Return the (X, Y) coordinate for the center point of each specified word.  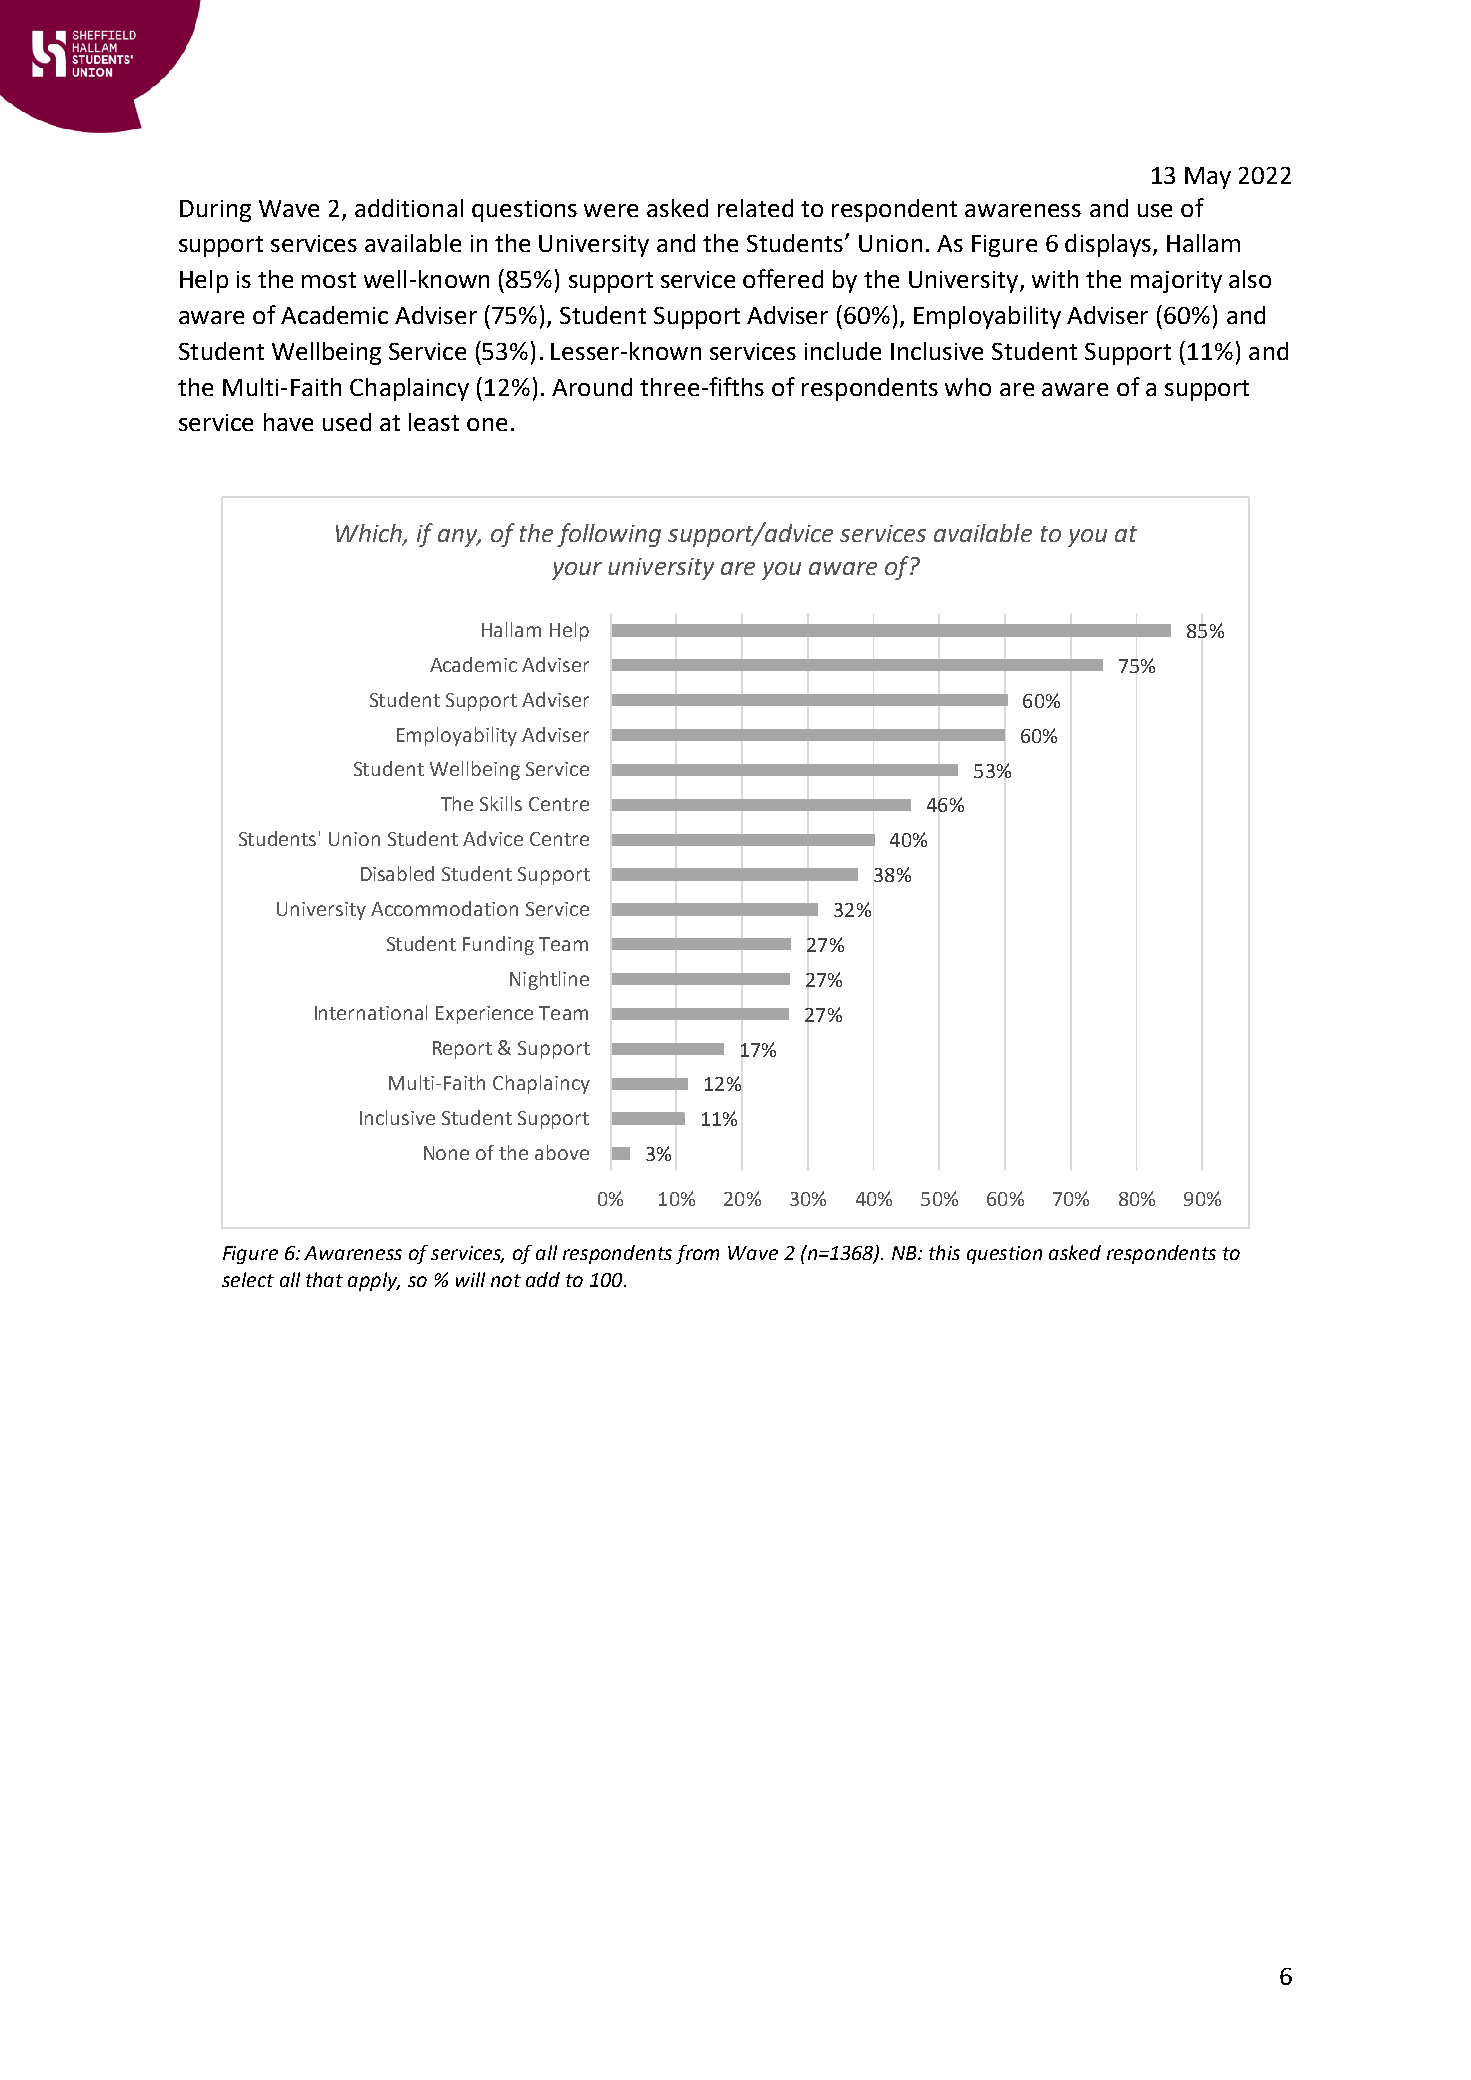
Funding (498, 945)
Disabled (397, 873)
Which (370, 534)
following (609, 535)
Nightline (549, 980)
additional (409, 208)
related (755, 208)
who (968, 387)
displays (1108, 245)
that (324, 1279)
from (697, 1254)
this (944, 1252)
